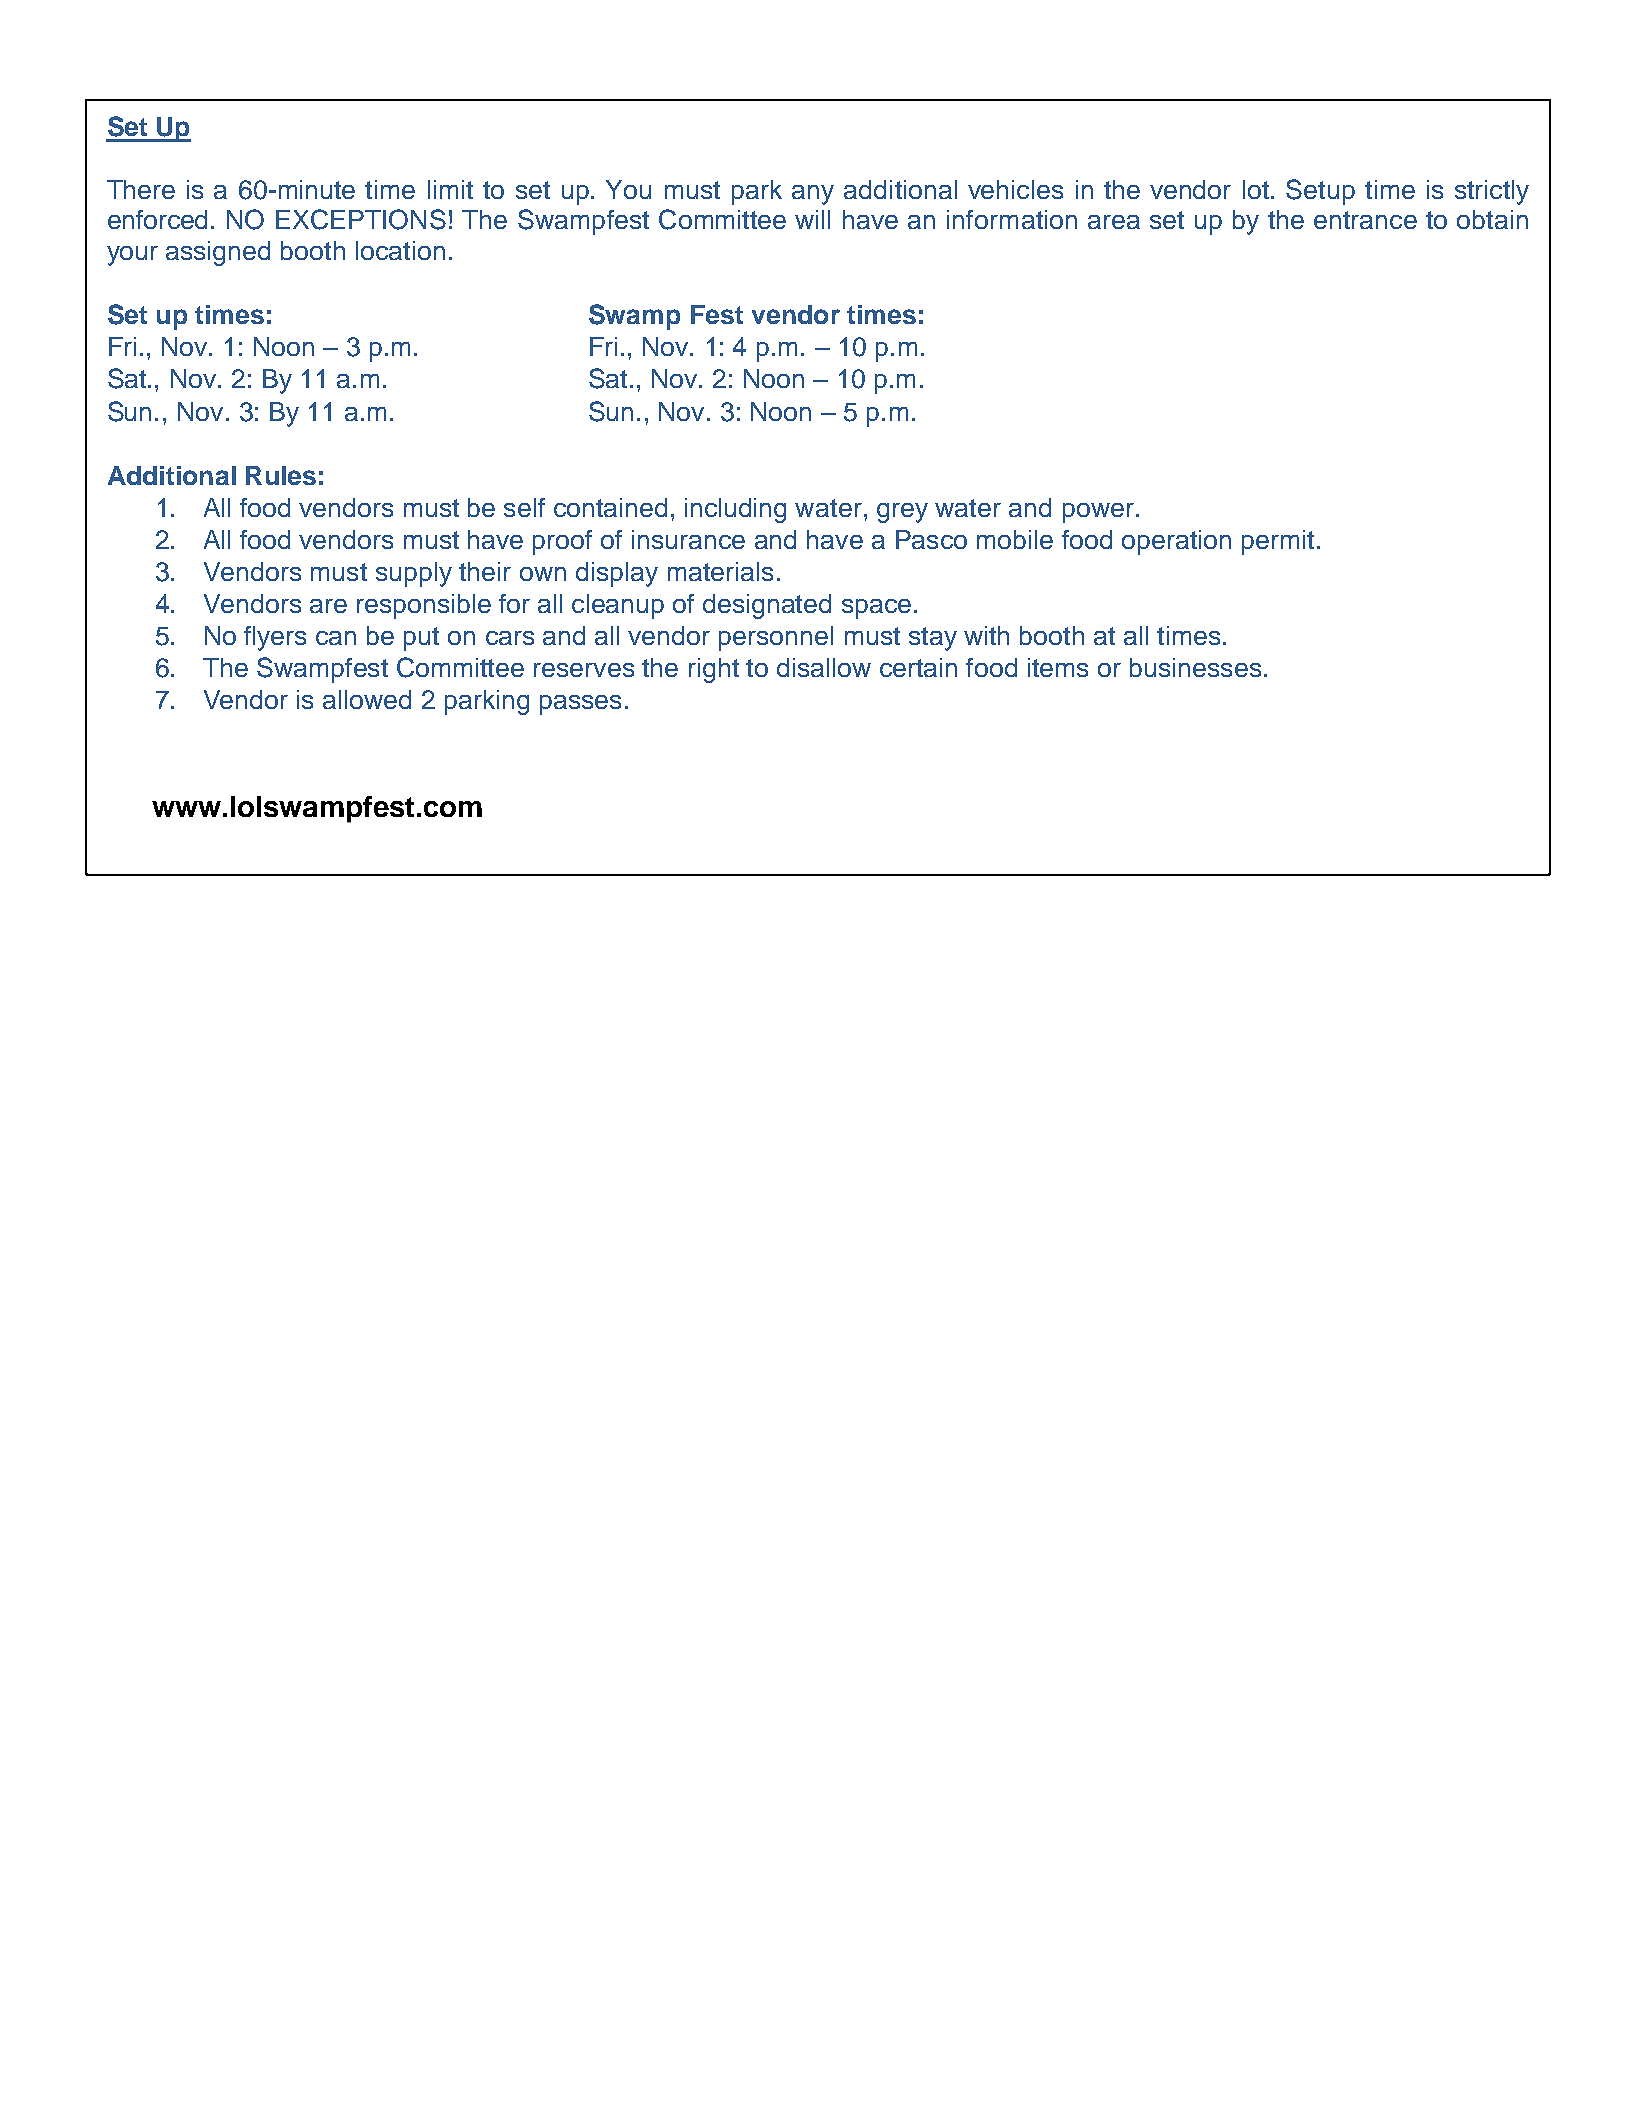 Image resolution: width=1636 pixels, height=2117 pixels. I want to click on businesses, so click(1195, 667).
